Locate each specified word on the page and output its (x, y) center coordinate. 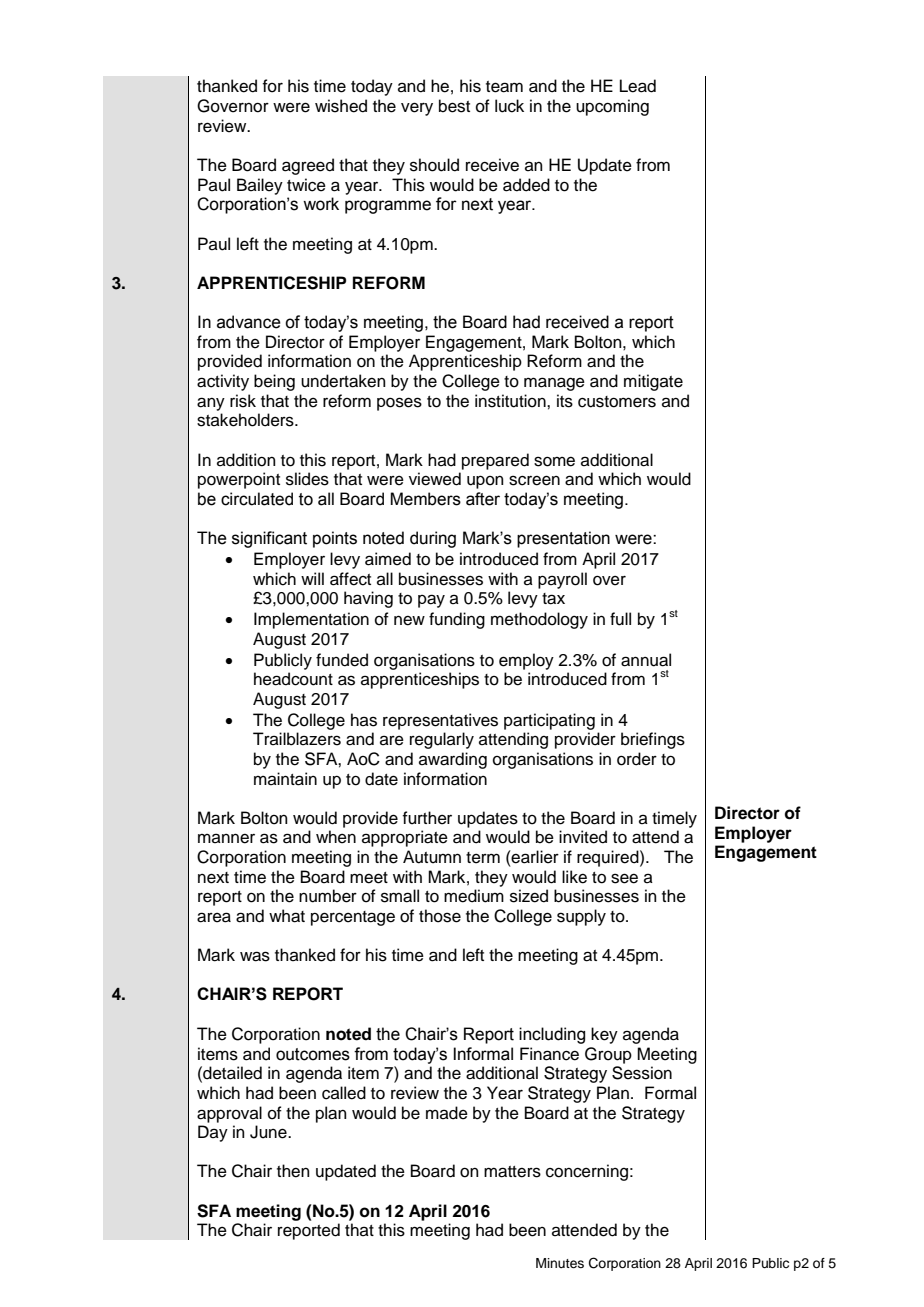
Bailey (260, 186)
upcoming (612, 107)
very (417, 109)
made (447, 1113)
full (620, 619)
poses (399, 404)
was (255, 956)
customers (617, 402)
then (293, 1171)
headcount (293, 679)
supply (581, 917)
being (274, 382)
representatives (440, 721)
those (440, 916)
